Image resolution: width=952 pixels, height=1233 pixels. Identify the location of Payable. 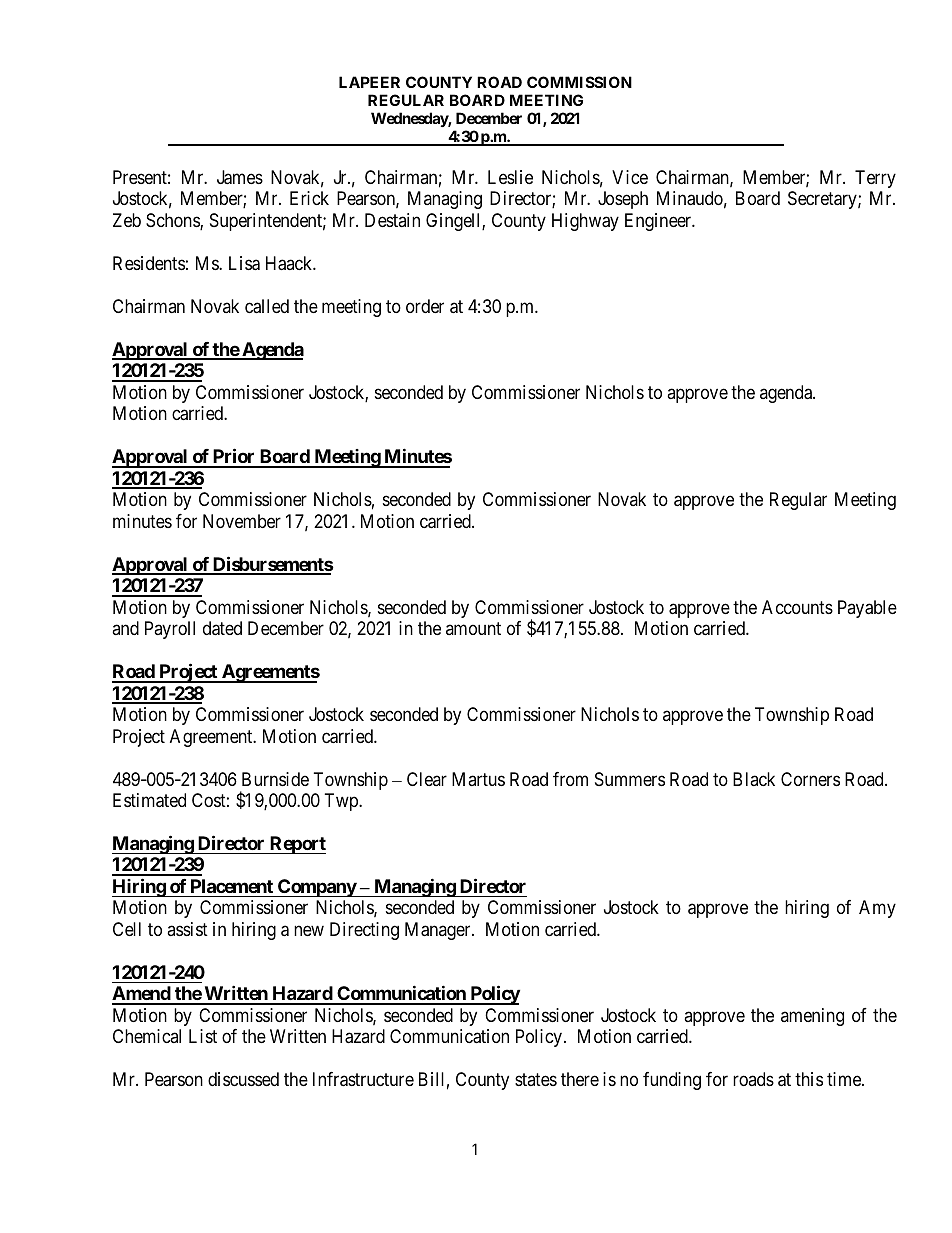
(867, 609).
